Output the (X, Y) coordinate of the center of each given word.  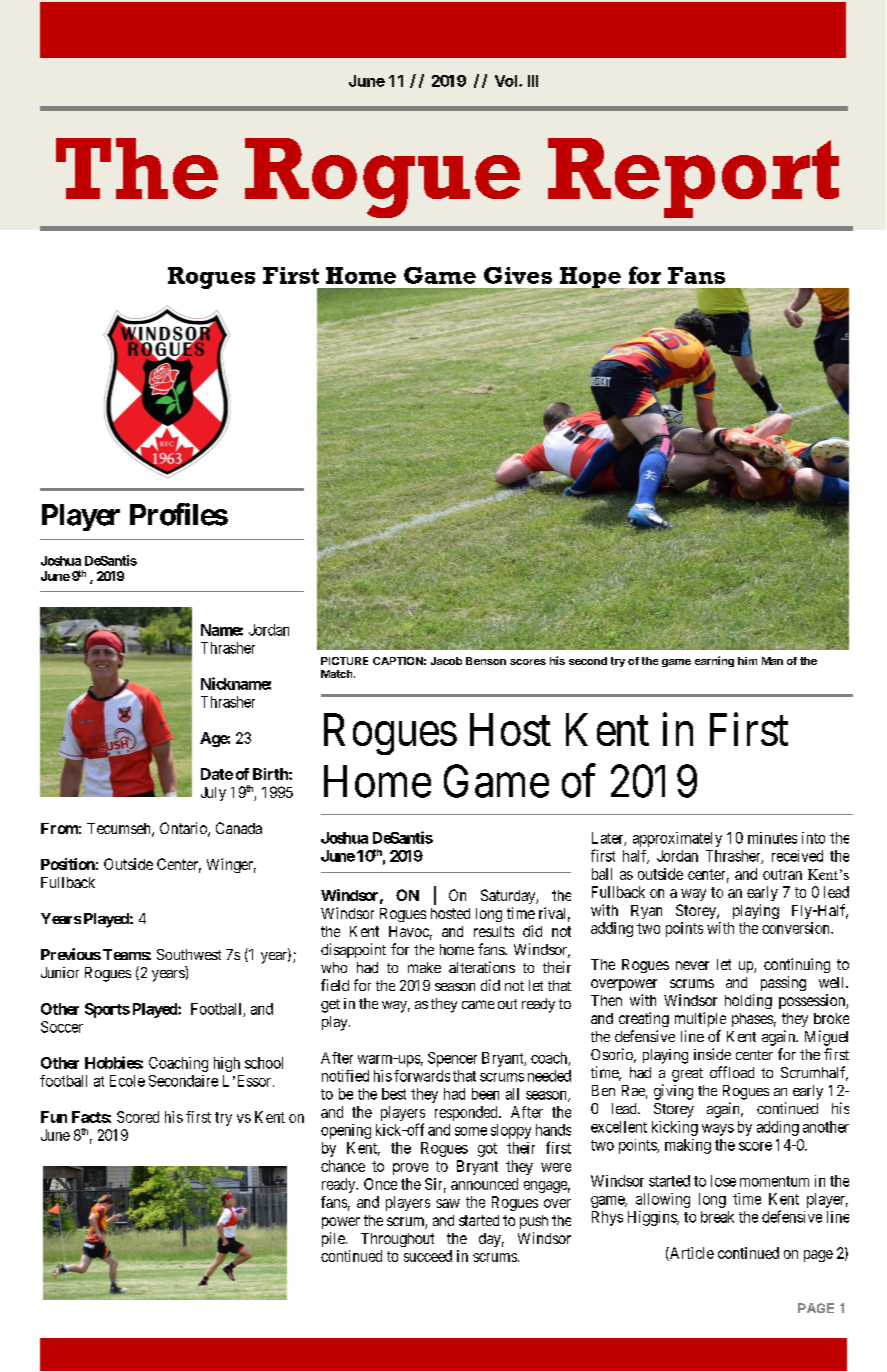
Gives (518, 275)
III (533, 81)
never (692, 965)
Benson (486, 661)
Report (693, 178)
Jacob (446, 661)
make (424, 967)
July (213, 794)
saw (448, 1203)
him (747, 661)
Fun (54, 1117)
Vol (507, 81)
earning (714, 661)
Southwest (189, 954)
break (717, 1217)
